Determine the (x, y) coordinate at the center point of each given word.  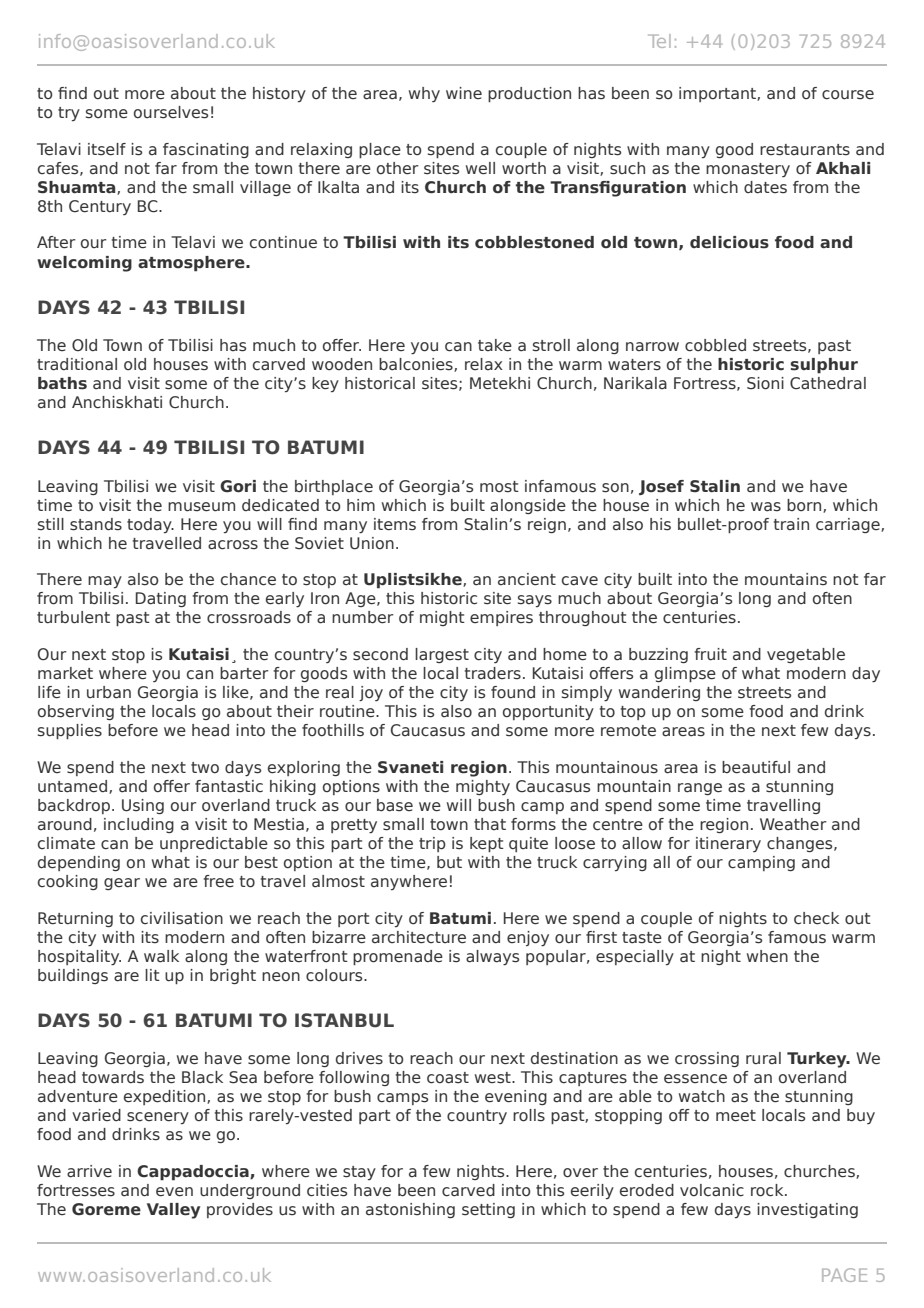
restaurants (805, 150)
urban (109, 692)
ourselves (171, 112)
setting (488, 1210)
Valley (173, 1211)
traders (493, 673)
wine (464, 93)
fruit (710, 654)
